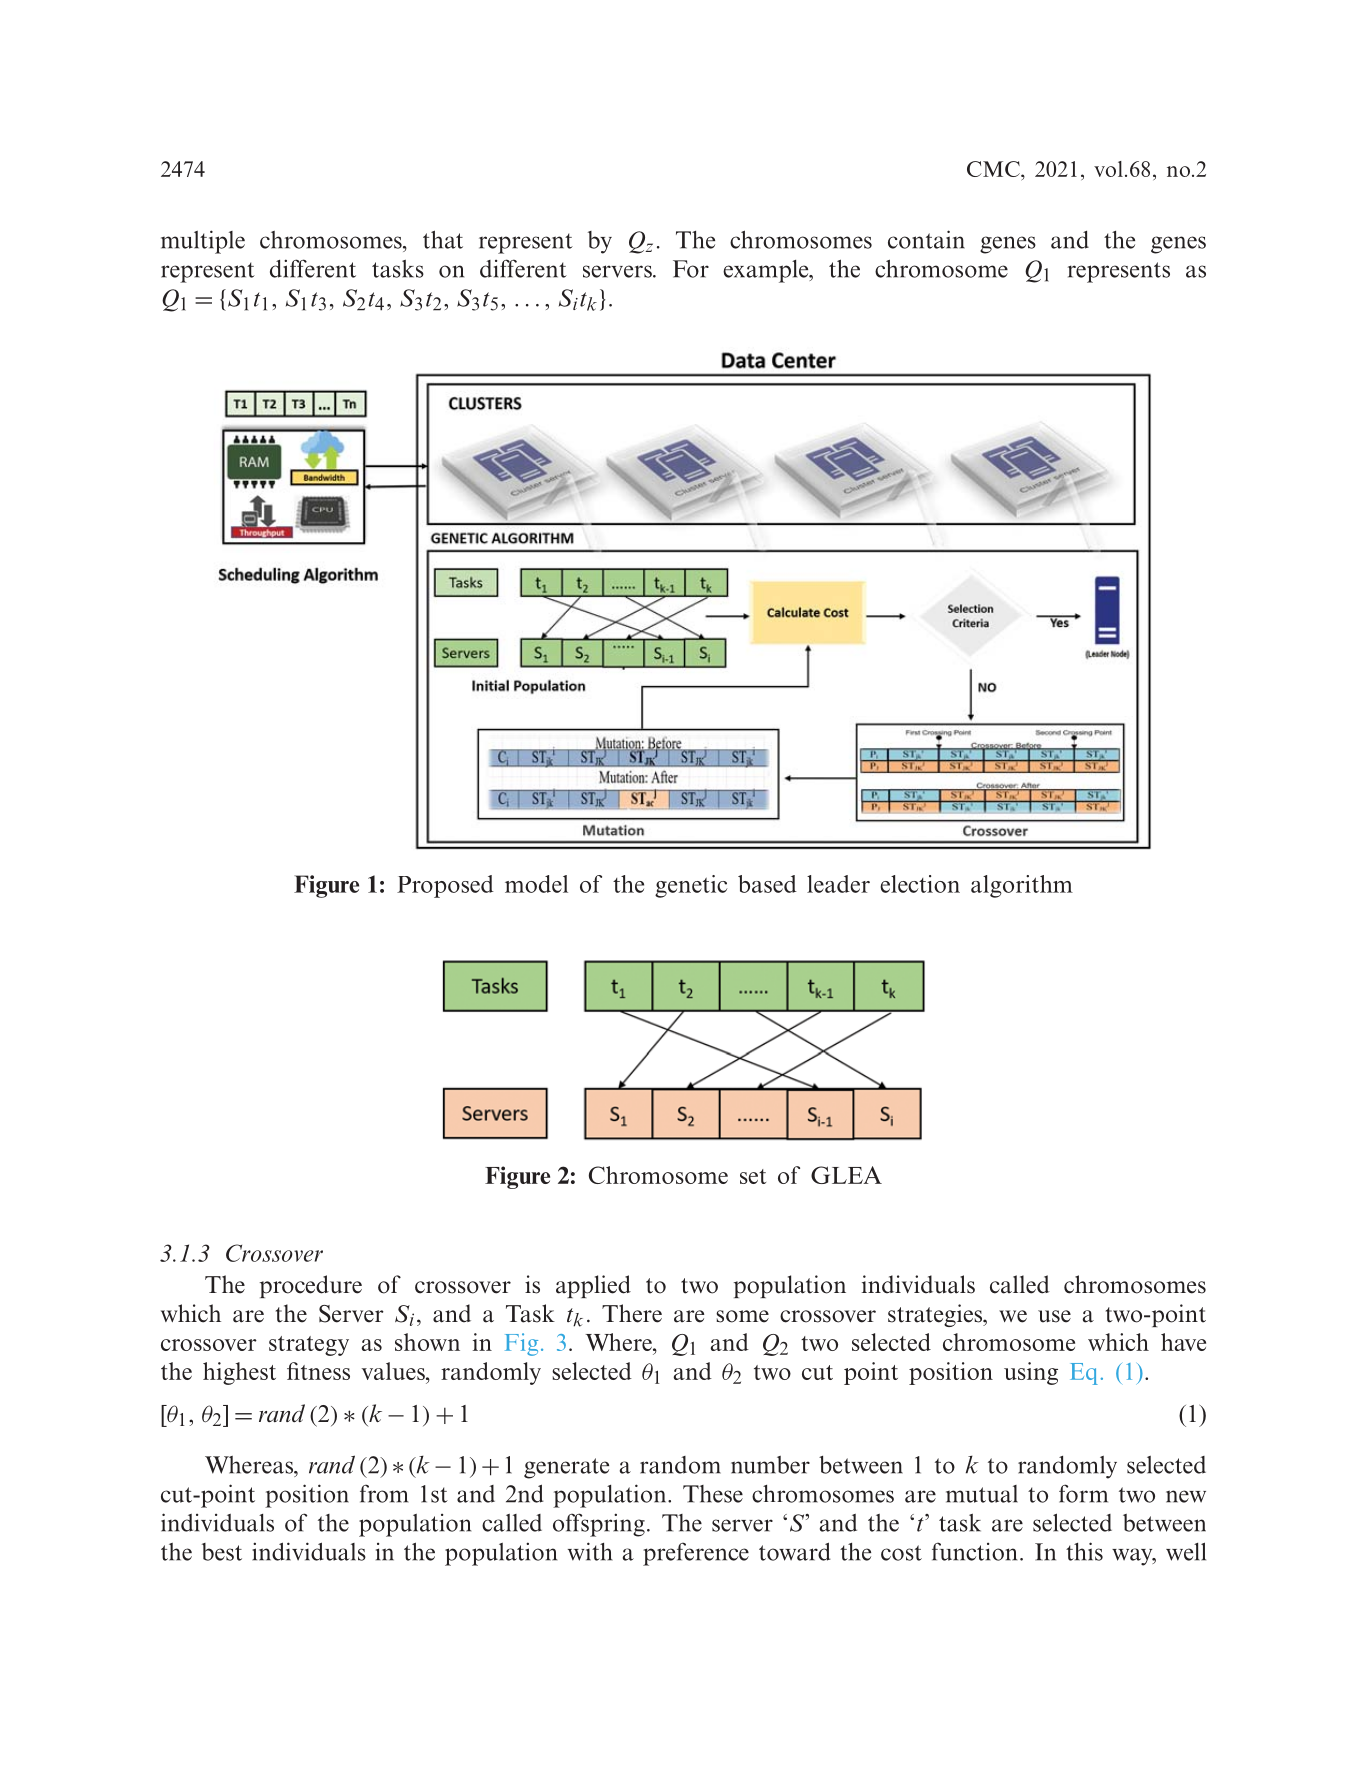 The image size is (1369, 1771). What do you see at coordinates (691, 886) in the screenshot?
I see `genetic` at bounding box center [691, 886].
